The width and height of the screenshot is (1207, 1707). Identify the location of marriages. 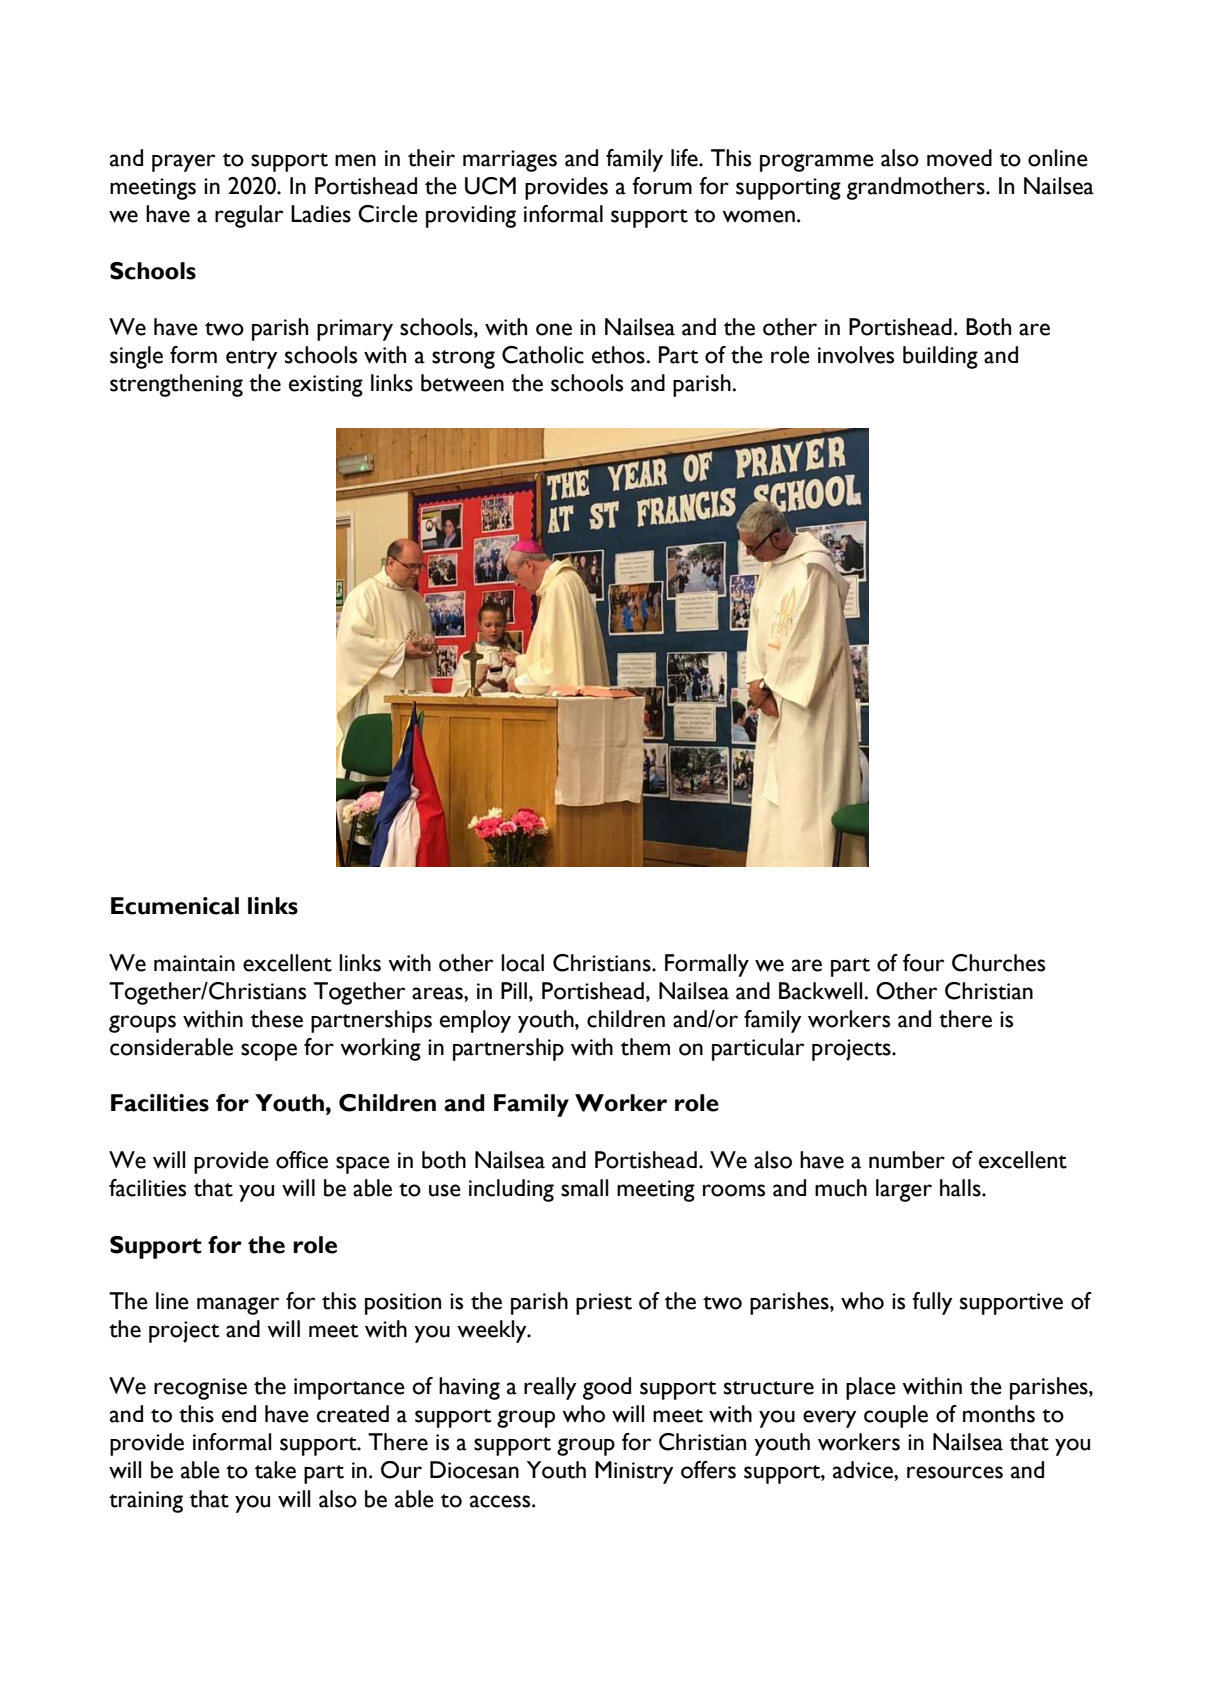
(510, 161).
